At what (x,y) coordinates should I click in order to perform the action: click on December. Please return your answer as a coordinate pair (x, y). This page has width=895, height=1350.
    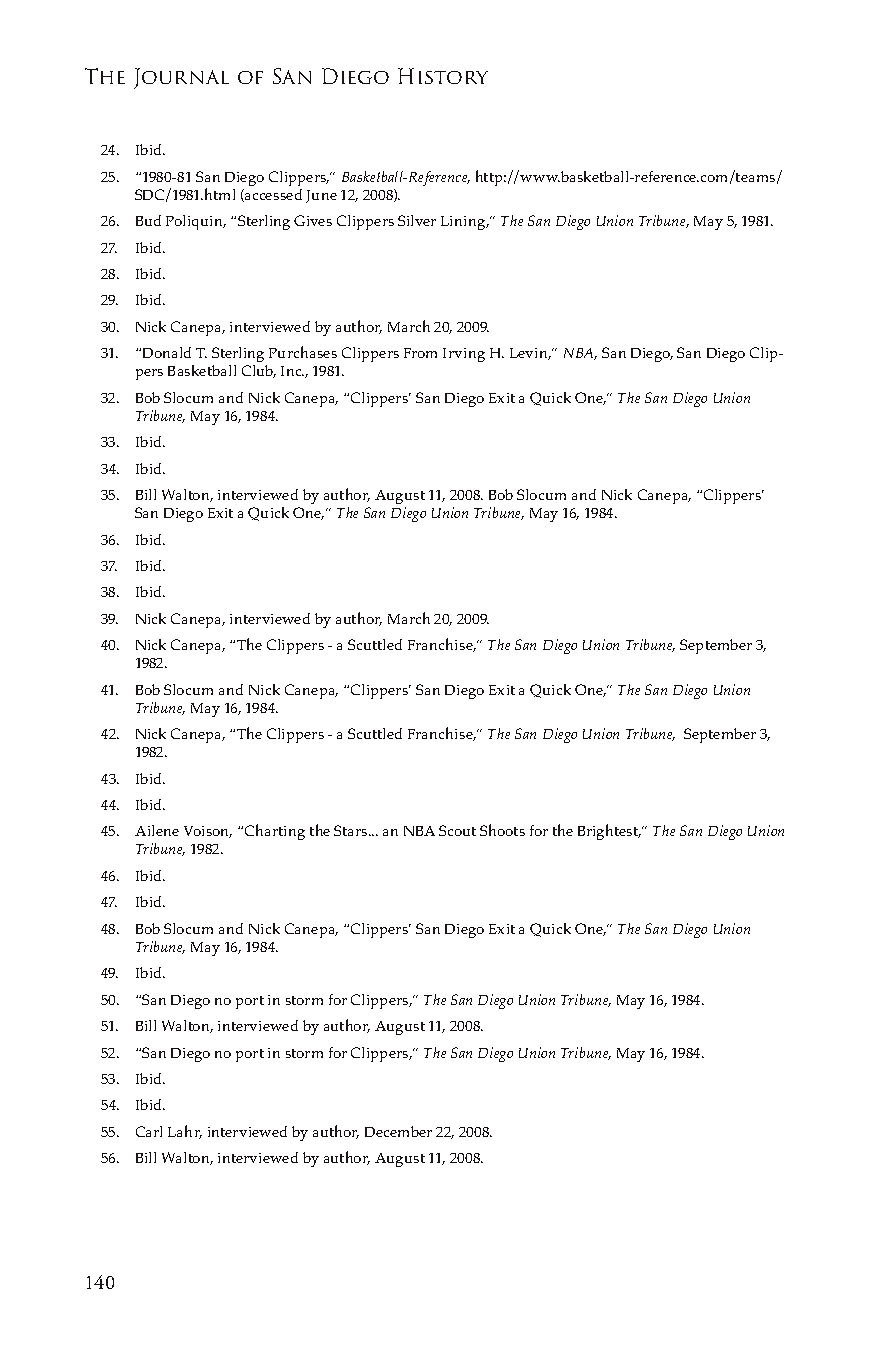
    Looking at the image, I should click on (398, 1131).
